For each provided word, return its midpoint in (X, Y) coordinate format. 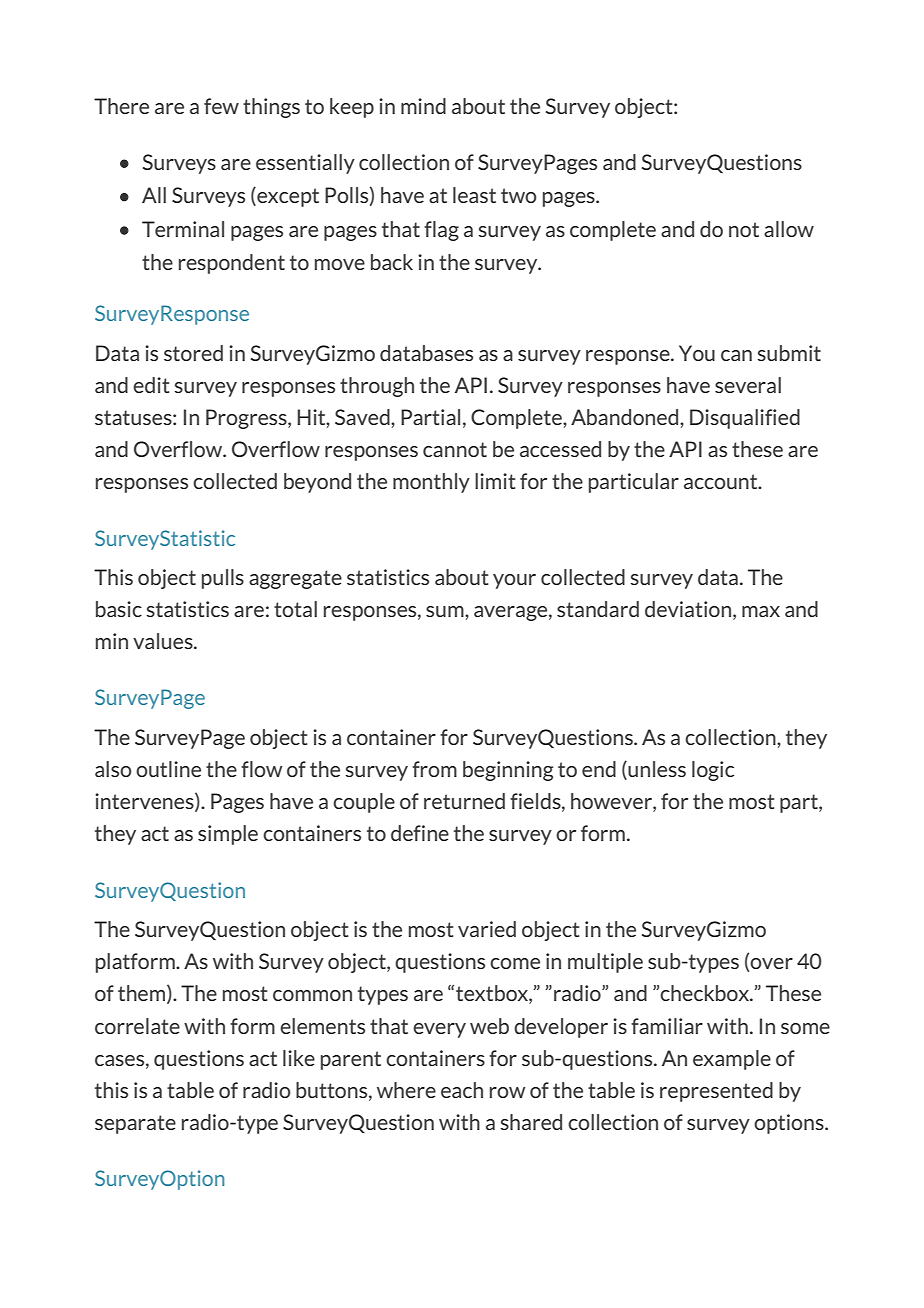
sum (446, 611)
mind (423, 106)
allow (789, 229)
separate (135, 1124)
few (221, 106)
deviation (689, 610)
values (164, 641)
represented (716, 1092)
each (462, 1090)
